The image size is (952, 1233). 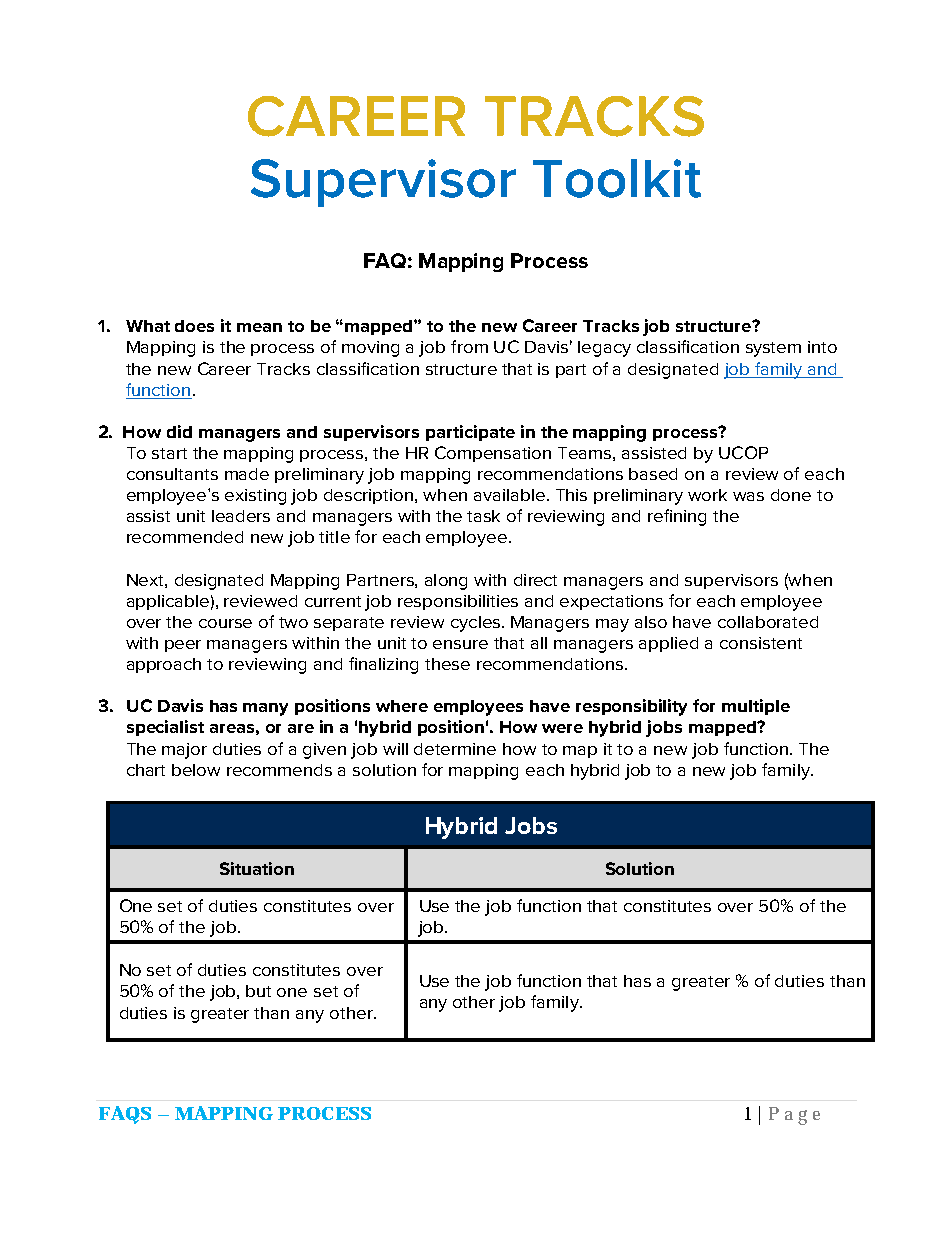 What do you see at coordinates (756, 707) in the screenshot?
I see `multiple` at bounding box center [756, 707].
